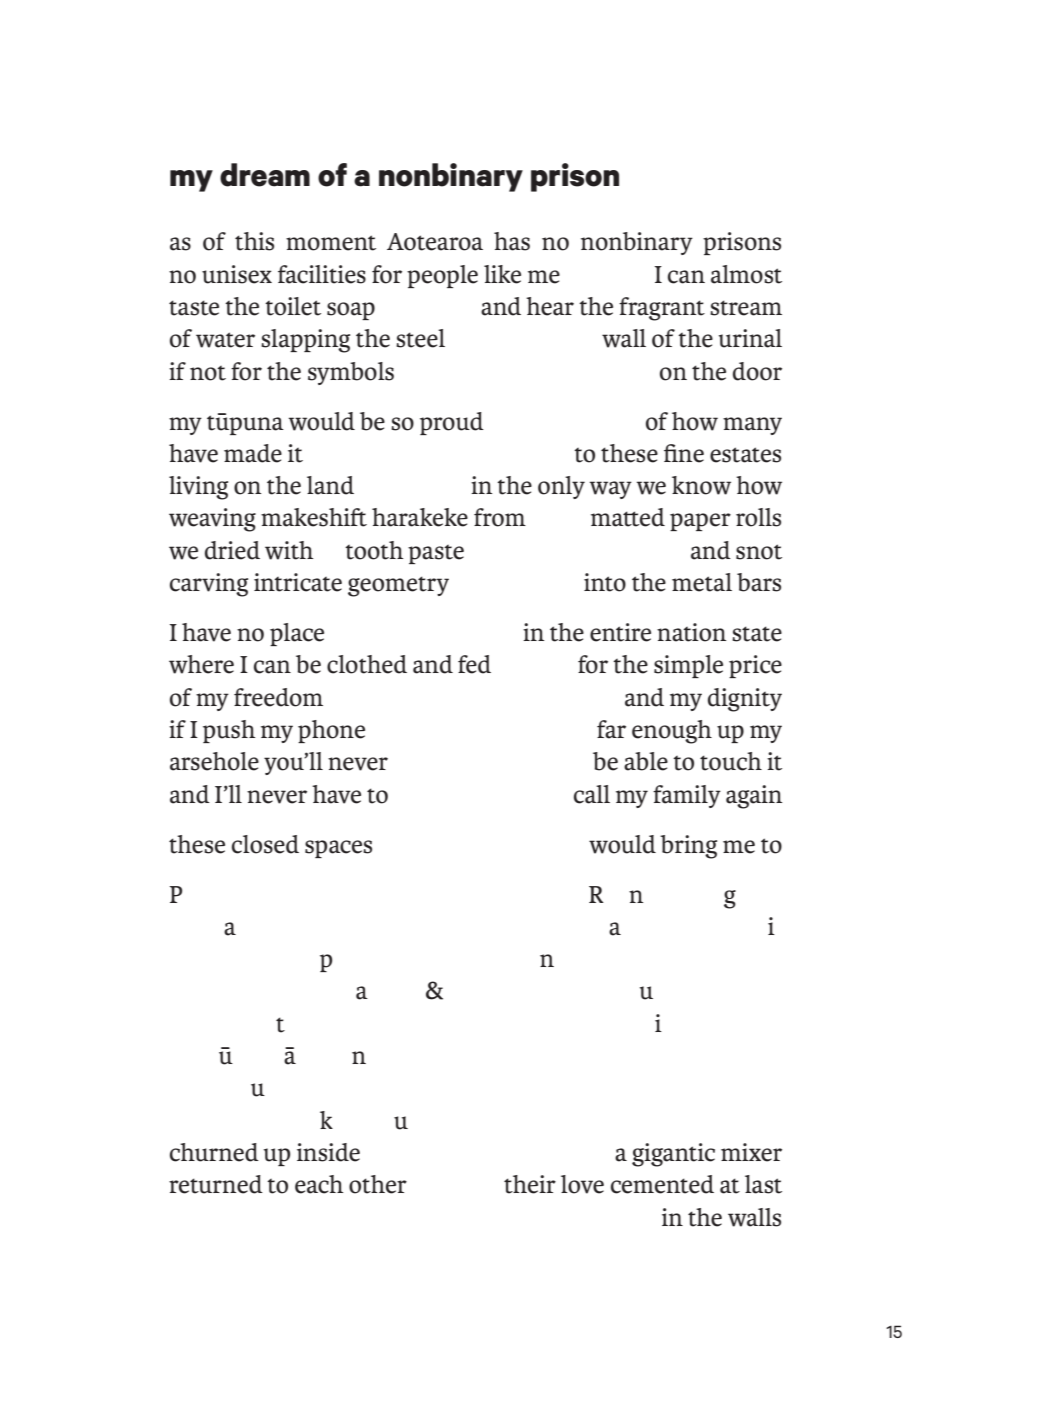 This screenshot has height=1410, width=1044. What do you see at coordinates (512, 241) in the screenshot?
I see `has` at bounding box center [512, 241].
